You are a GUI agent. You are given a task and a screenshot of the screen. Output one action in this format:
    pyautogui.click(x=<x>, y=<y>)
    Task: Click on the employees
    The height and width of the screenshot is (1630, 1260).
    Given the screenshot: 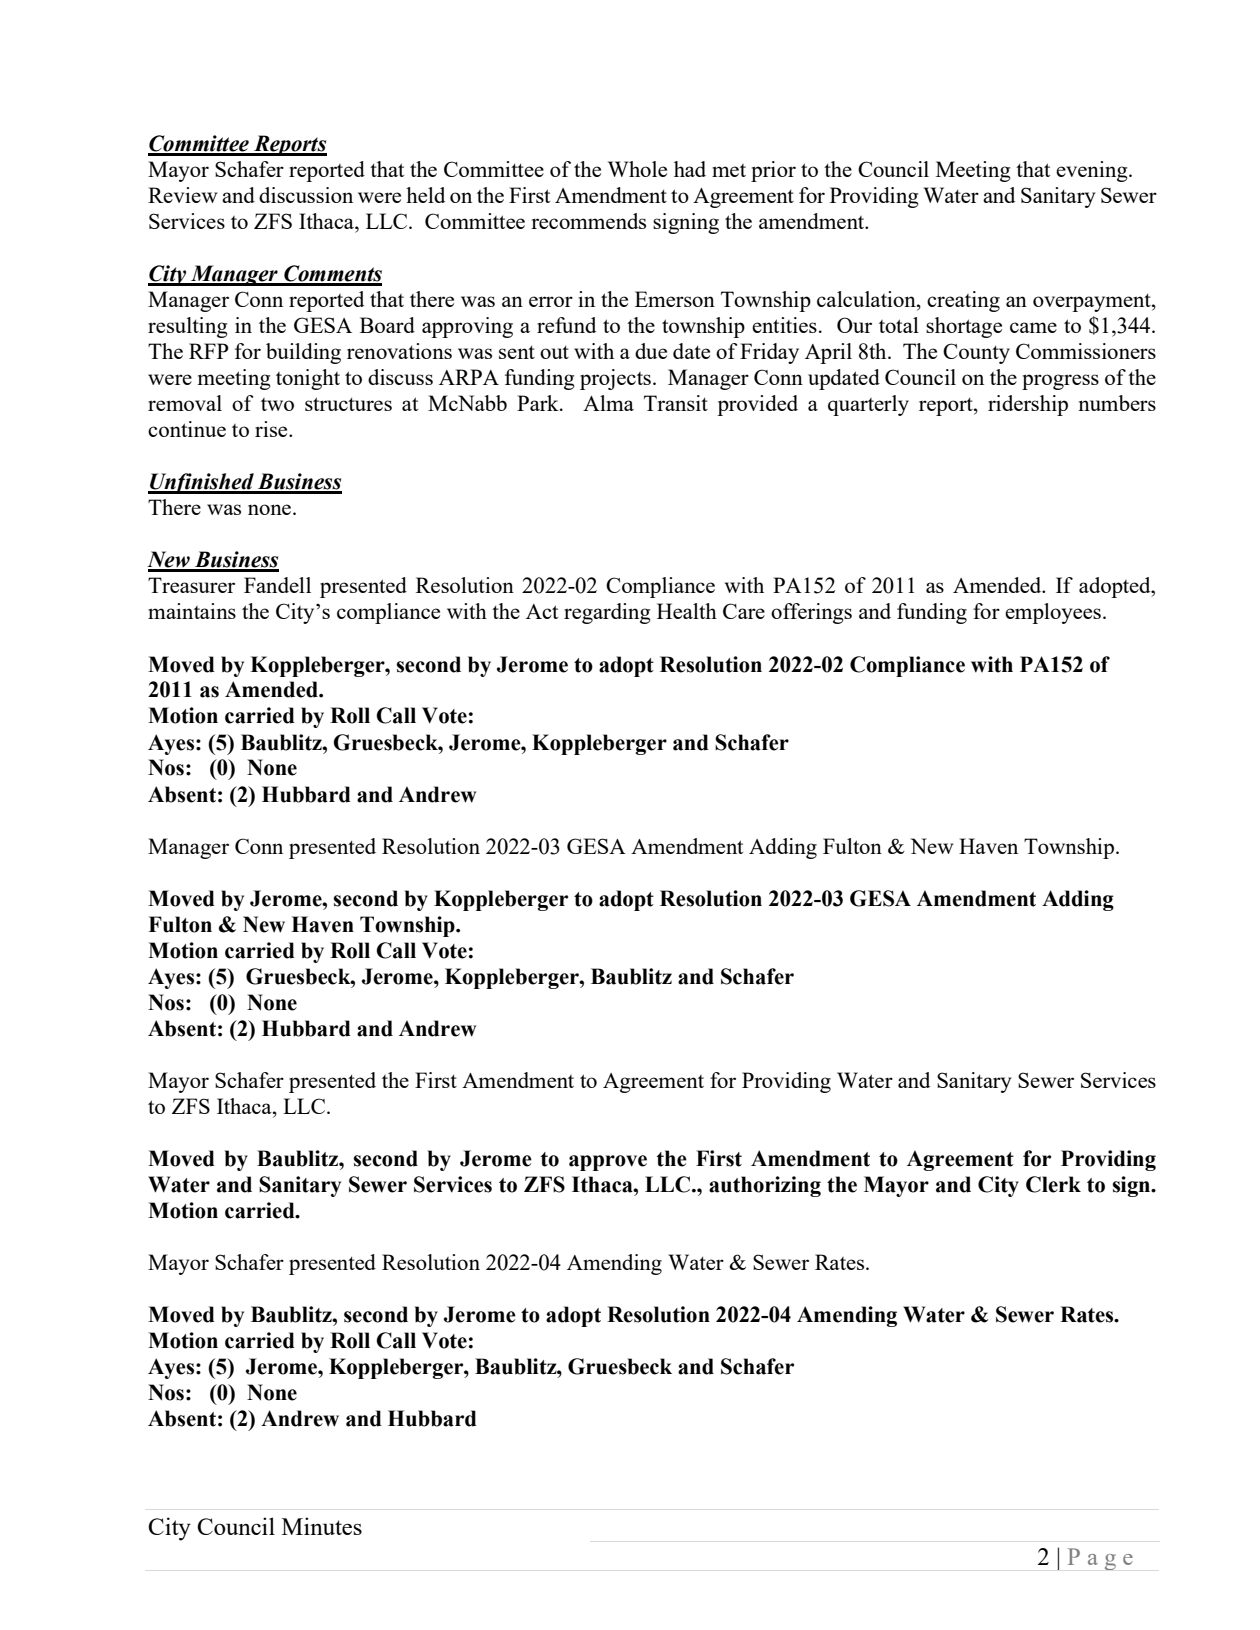 What is the action you would take?
    pyautogui.click(x=1053, y=613)
